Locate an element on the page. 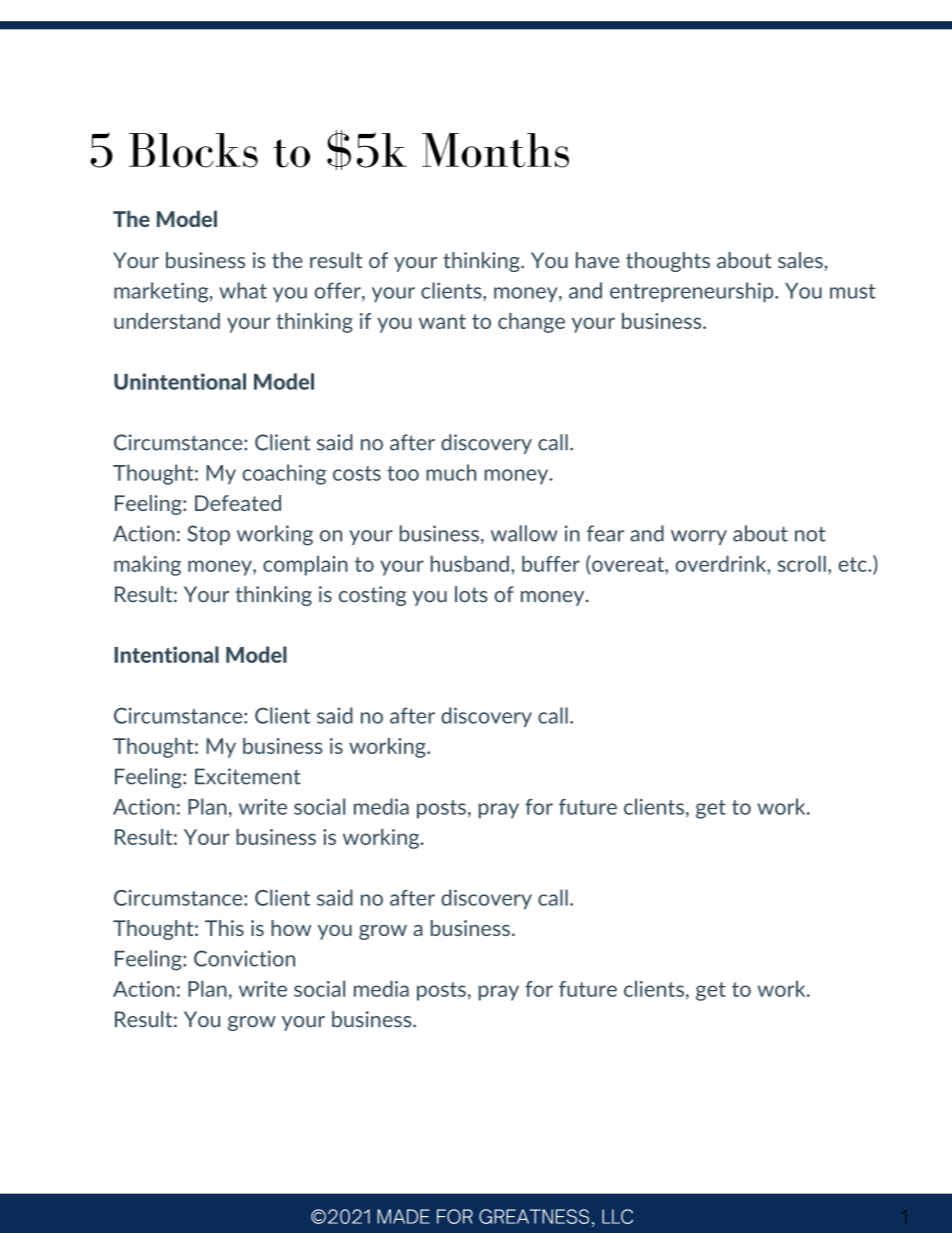 This document has height=1233, width=952. Months is located at coordinates (495, 150).
